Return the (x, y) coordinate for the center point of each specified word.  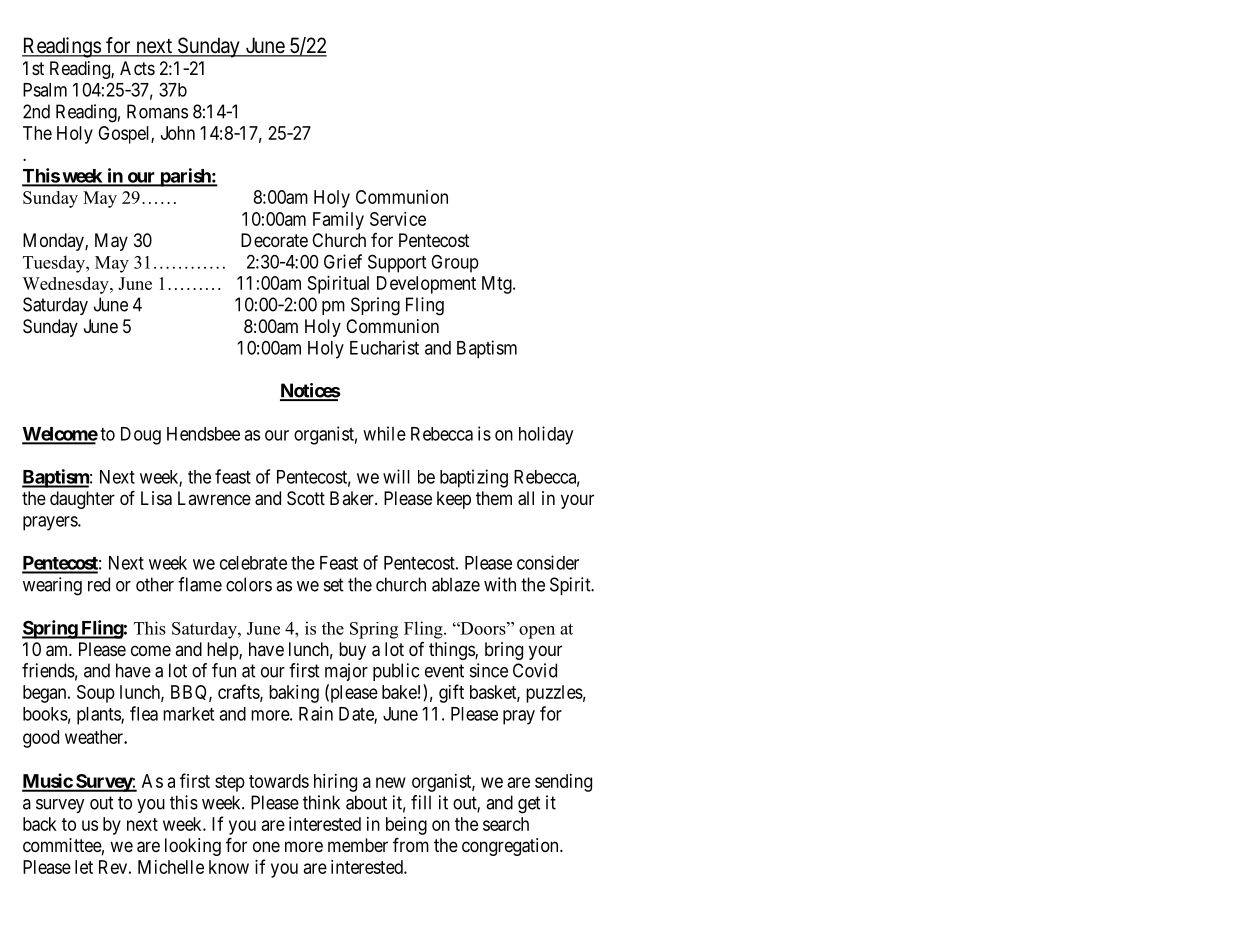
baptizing (474, 478)
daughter (82, 500)
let (84, 867)
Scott (306, 498)
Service (398, 219)
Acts (137, 68)
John (178, 133)
